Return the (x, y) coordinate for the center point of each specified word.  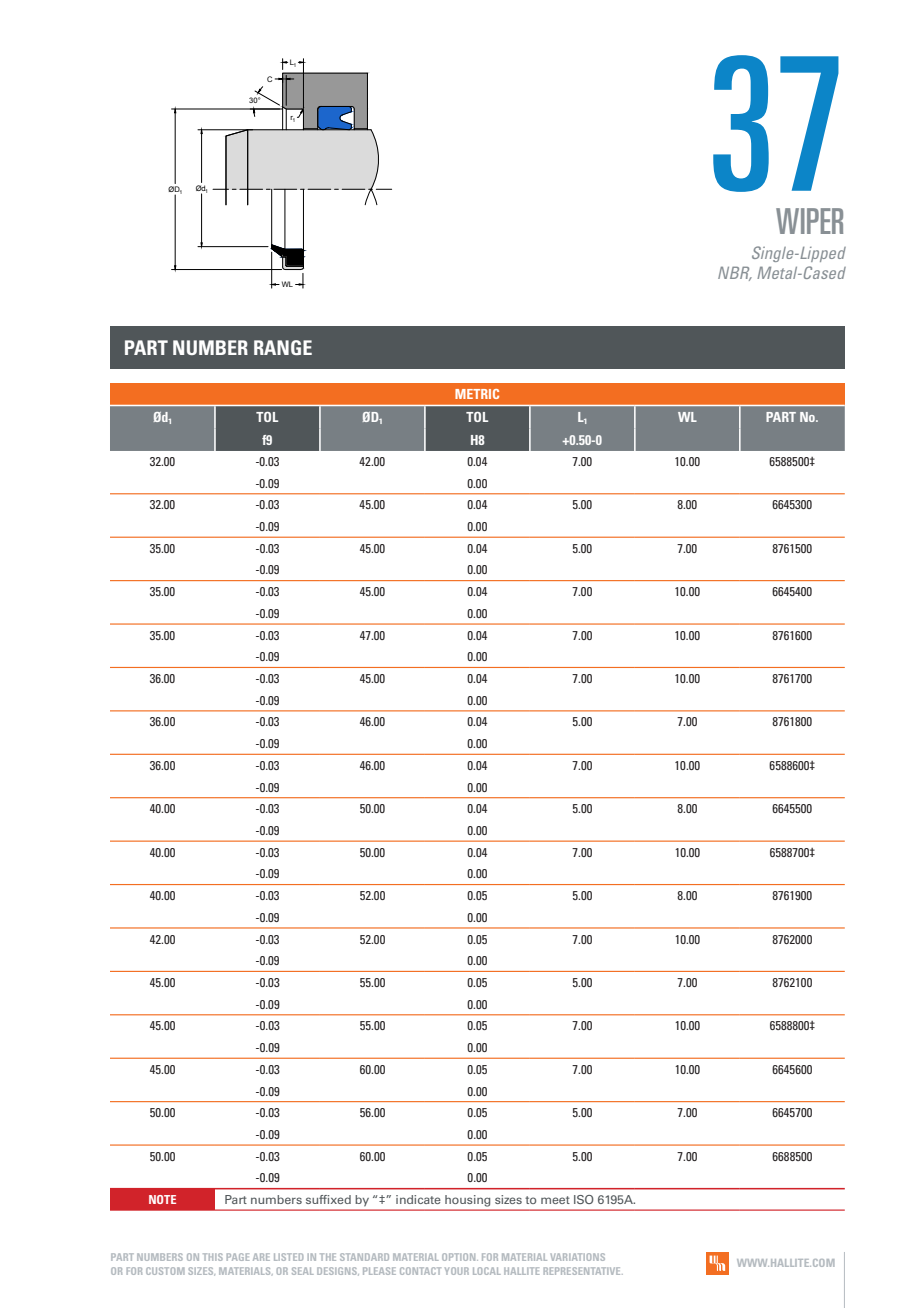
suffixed (328, 1199)
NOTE (162, 1199)
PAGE (238, 1257)
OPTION (460, 1257)
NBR (735, 273)
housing (467, 1200)
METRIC (477, 394)
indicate (418, 1199)
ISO (584, 1199)
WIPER (809, 221)
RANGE (283, 347)
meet (555, 1200)
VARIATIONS (578, 1257)
